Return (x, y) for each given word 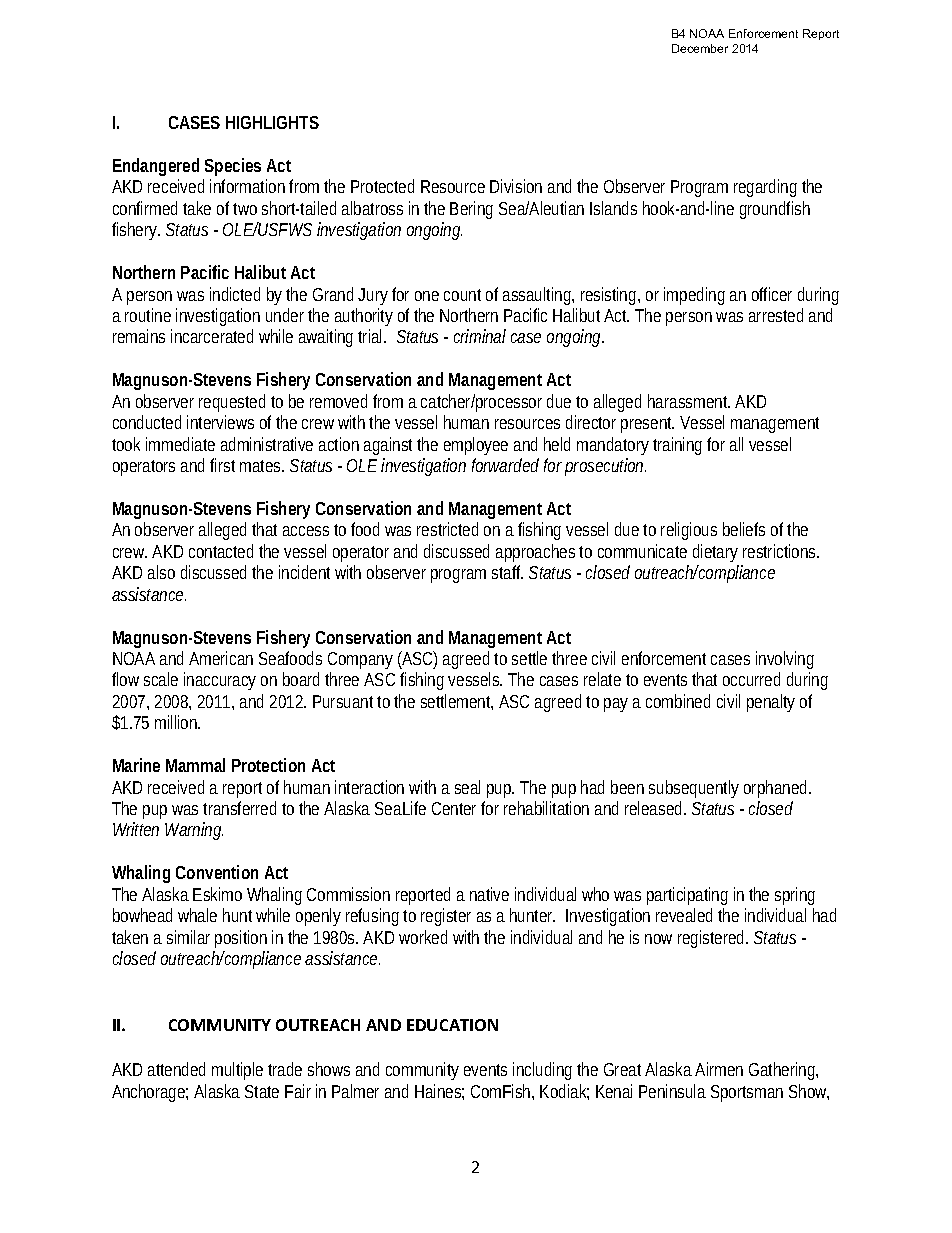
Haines (439, 1092)
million (177, 722)
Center (454, 808)
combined (678, 701)
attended (176, 1069)
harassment (689, 401)
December (700, 48)
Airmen (719, 1069)
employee (476, 446)
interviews (220, 422)
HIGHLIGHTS (272, 122)
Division (516, 186)
